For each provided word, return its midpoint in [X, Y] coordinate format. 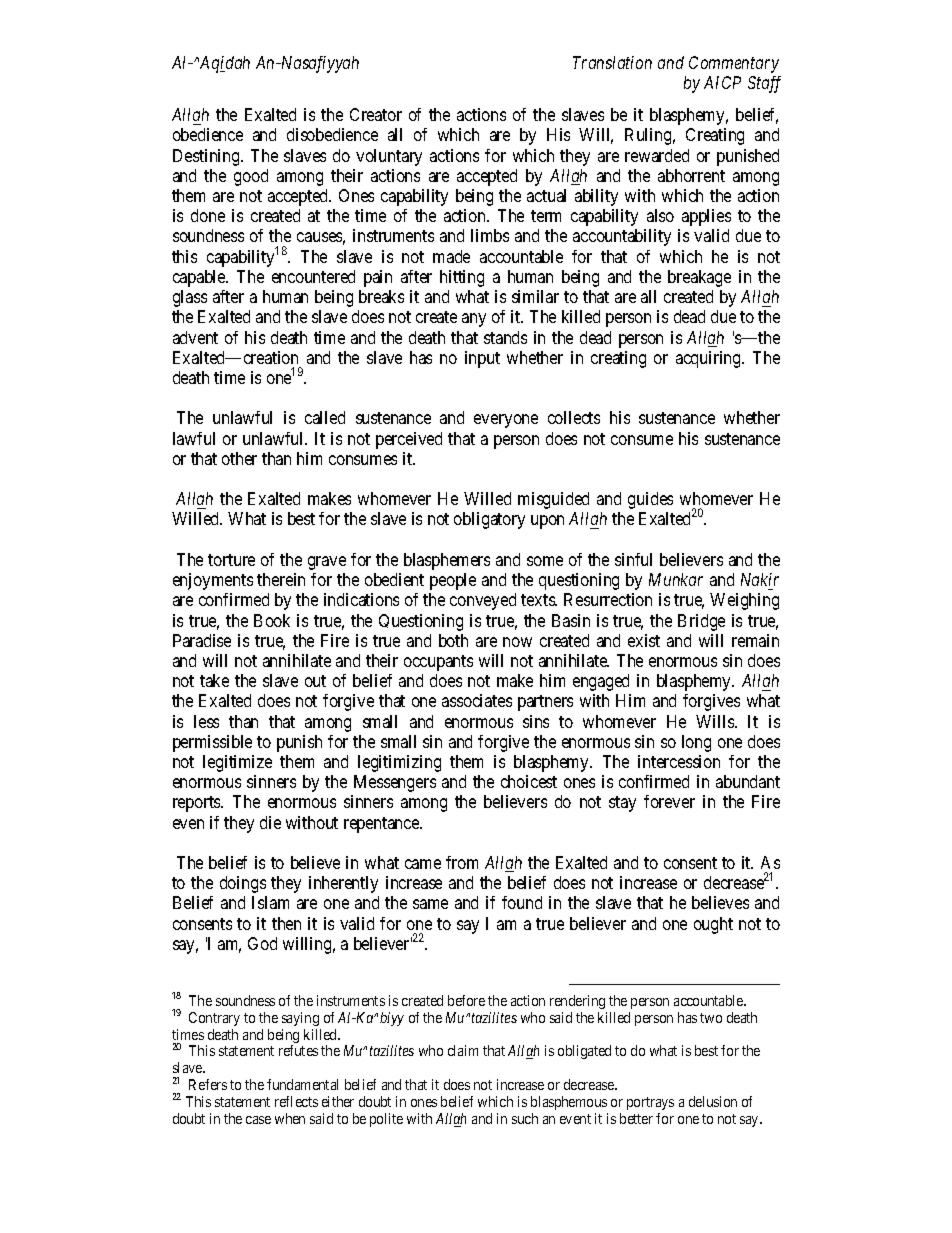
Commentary [734, 64]
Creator [376, 114]
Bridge [701, 622]
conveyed [483, 601]
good [251, 177]
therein [281, 579]
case [258, 1120]
